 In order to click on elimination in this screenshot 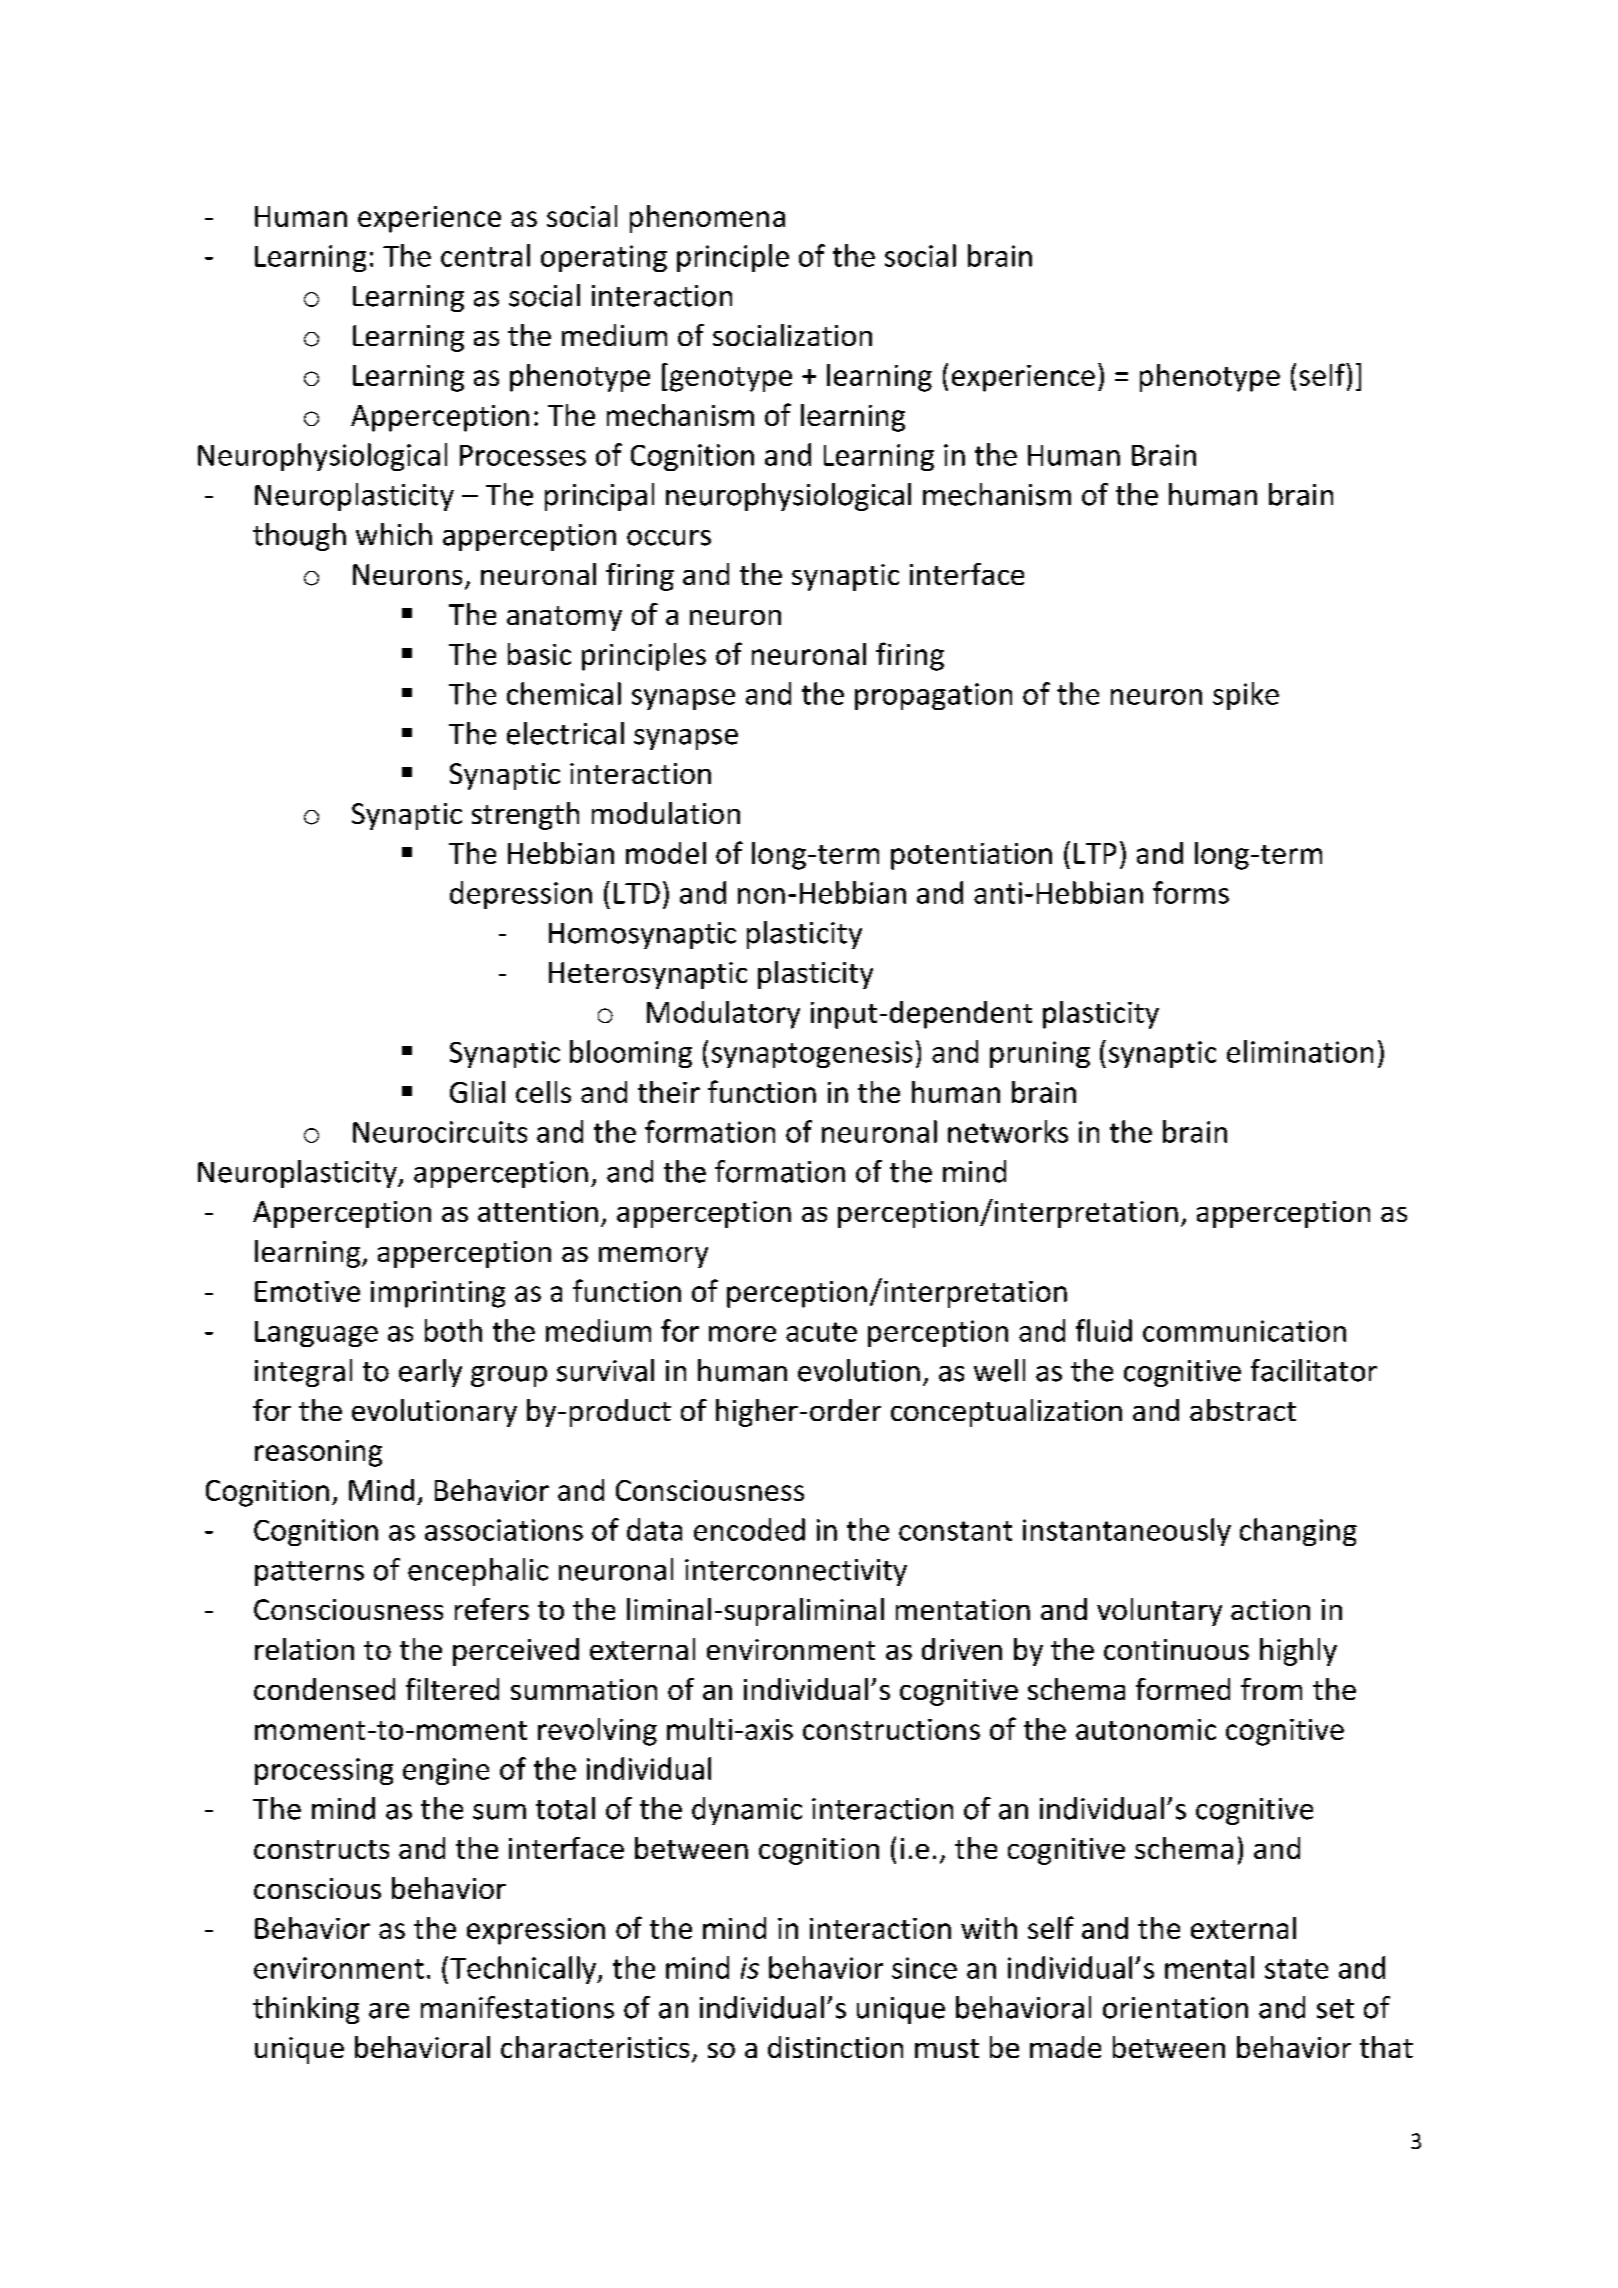, I will do `click(1300, 1051)`.
